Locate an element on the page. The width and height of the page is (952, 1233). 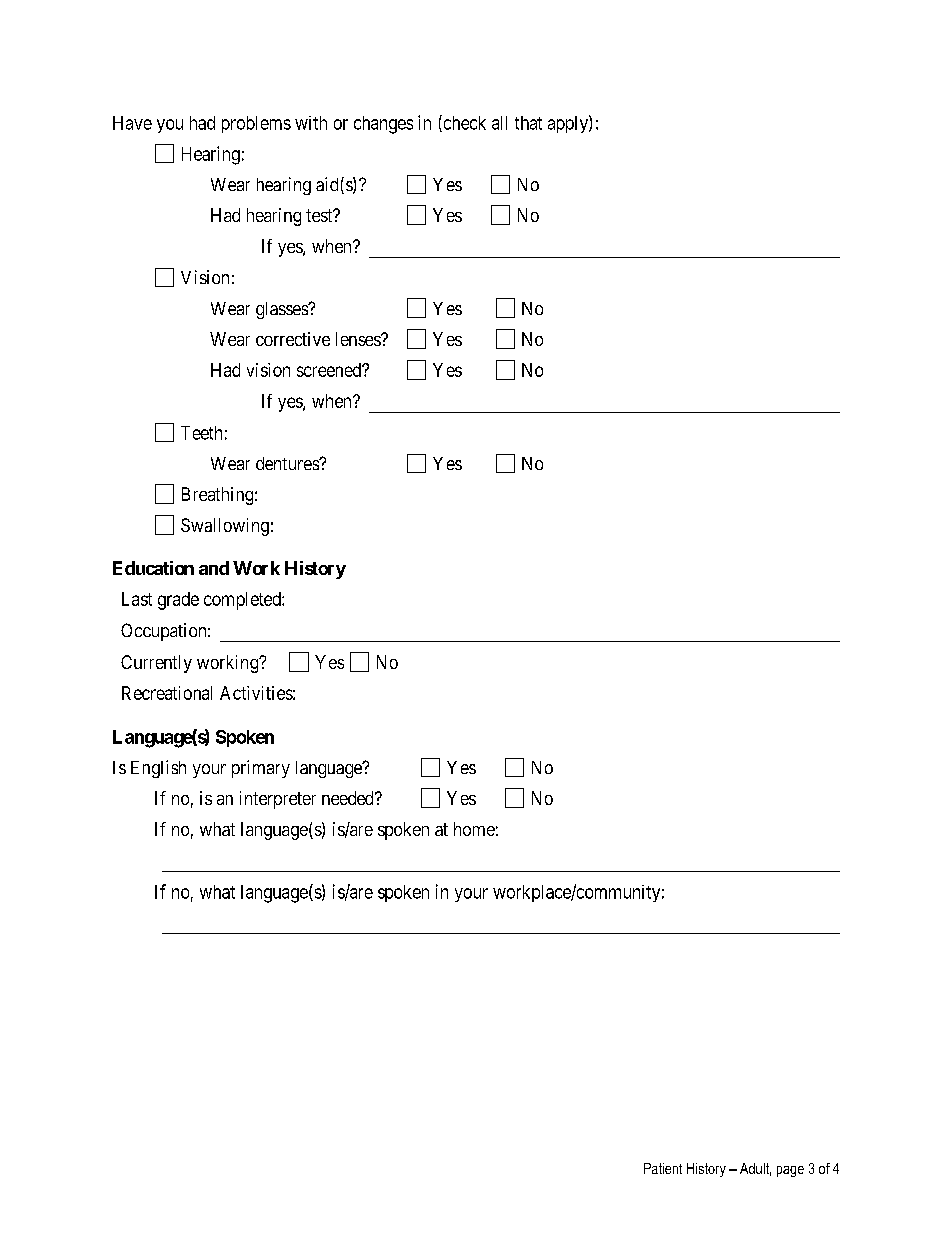
problems is located at coordinates (256, 124).
